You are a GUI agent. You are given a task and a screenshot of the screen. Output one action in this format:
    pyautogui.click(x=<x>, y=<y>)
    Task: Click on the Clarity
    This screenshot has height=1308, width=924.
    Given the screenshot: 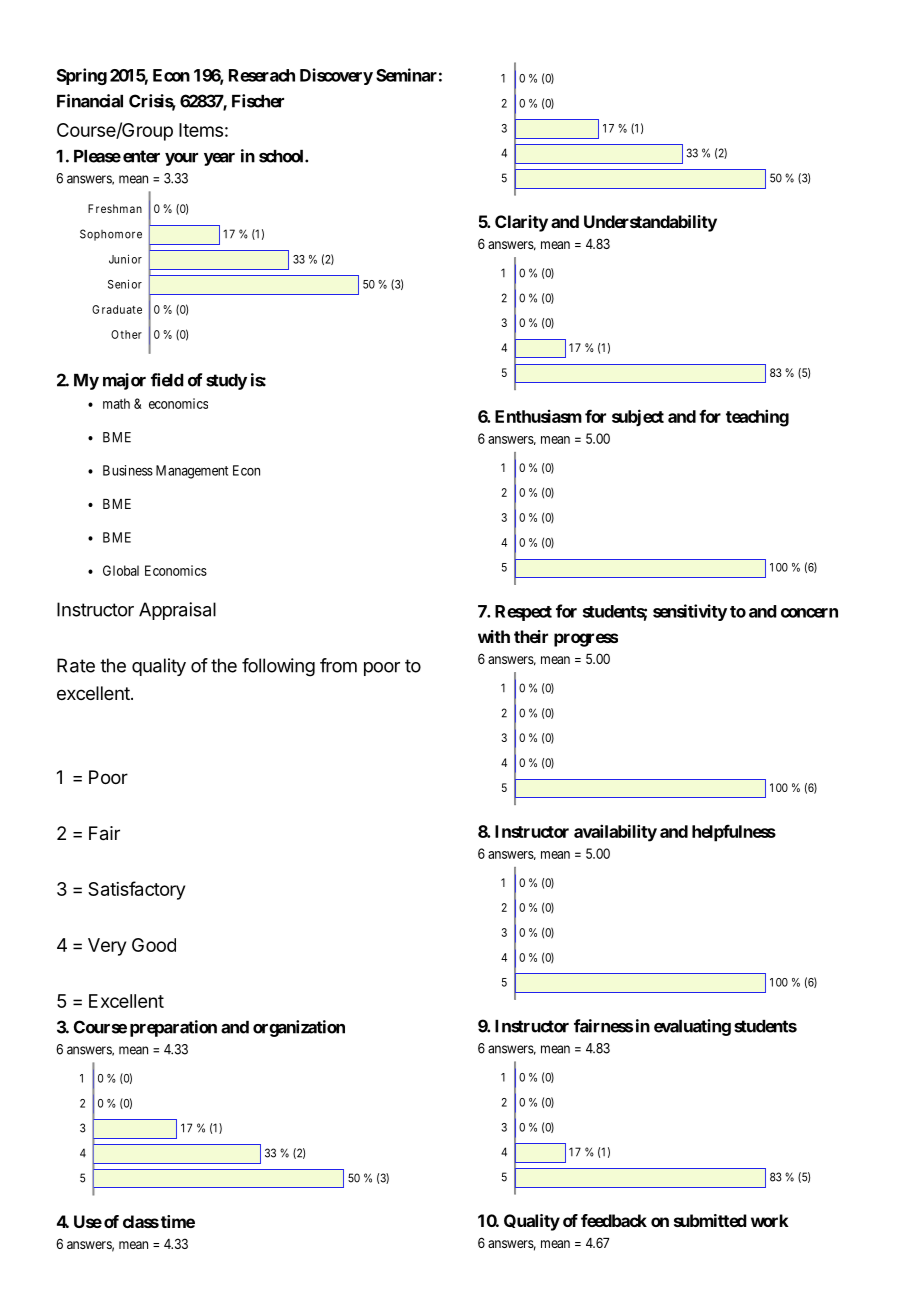 What is the action you would take?
    pyautogui.click(x=521, y=223)
